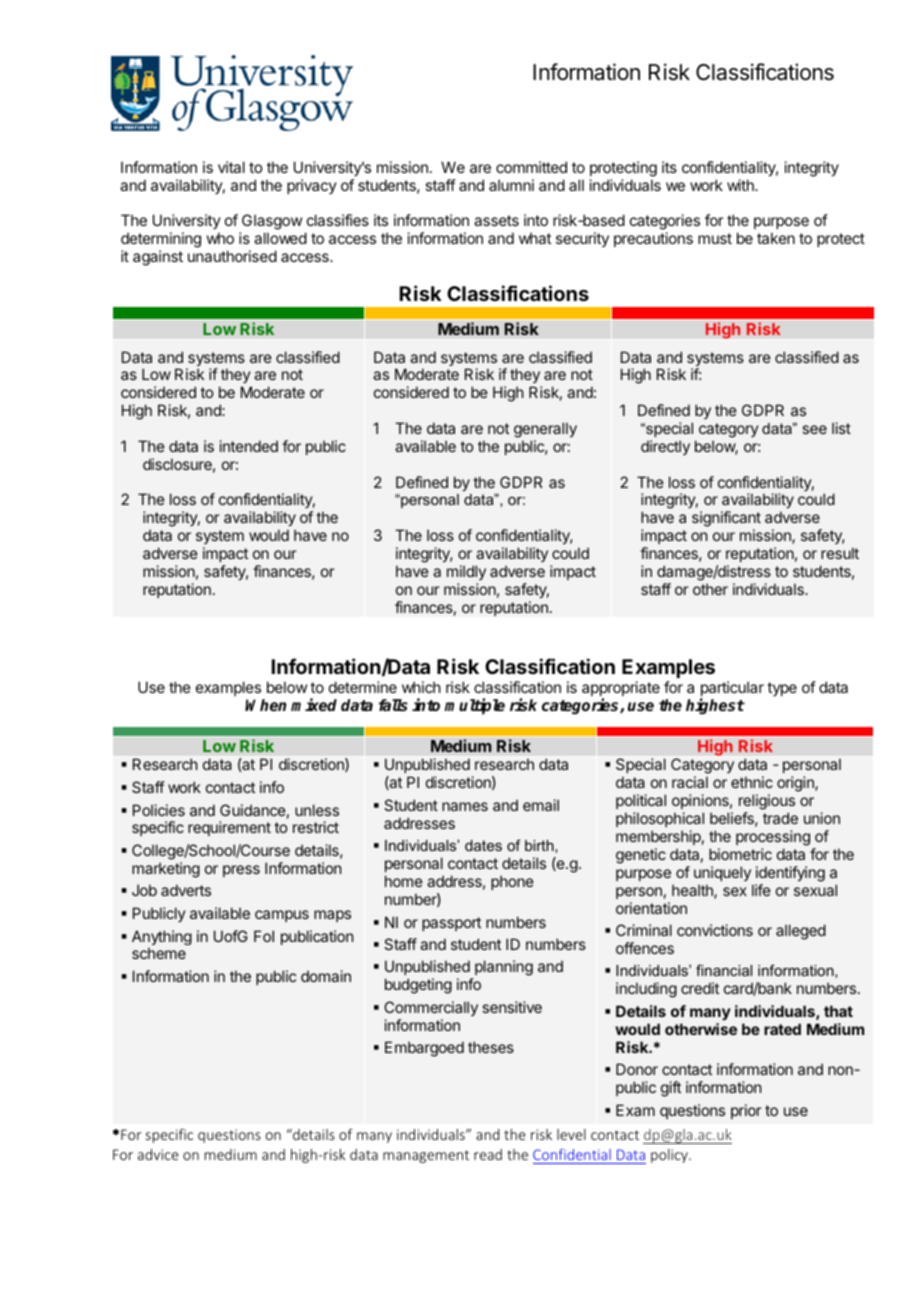  Describe the element at coordinates (511, 185) in the screenshot. I see `alumni` at that location.
